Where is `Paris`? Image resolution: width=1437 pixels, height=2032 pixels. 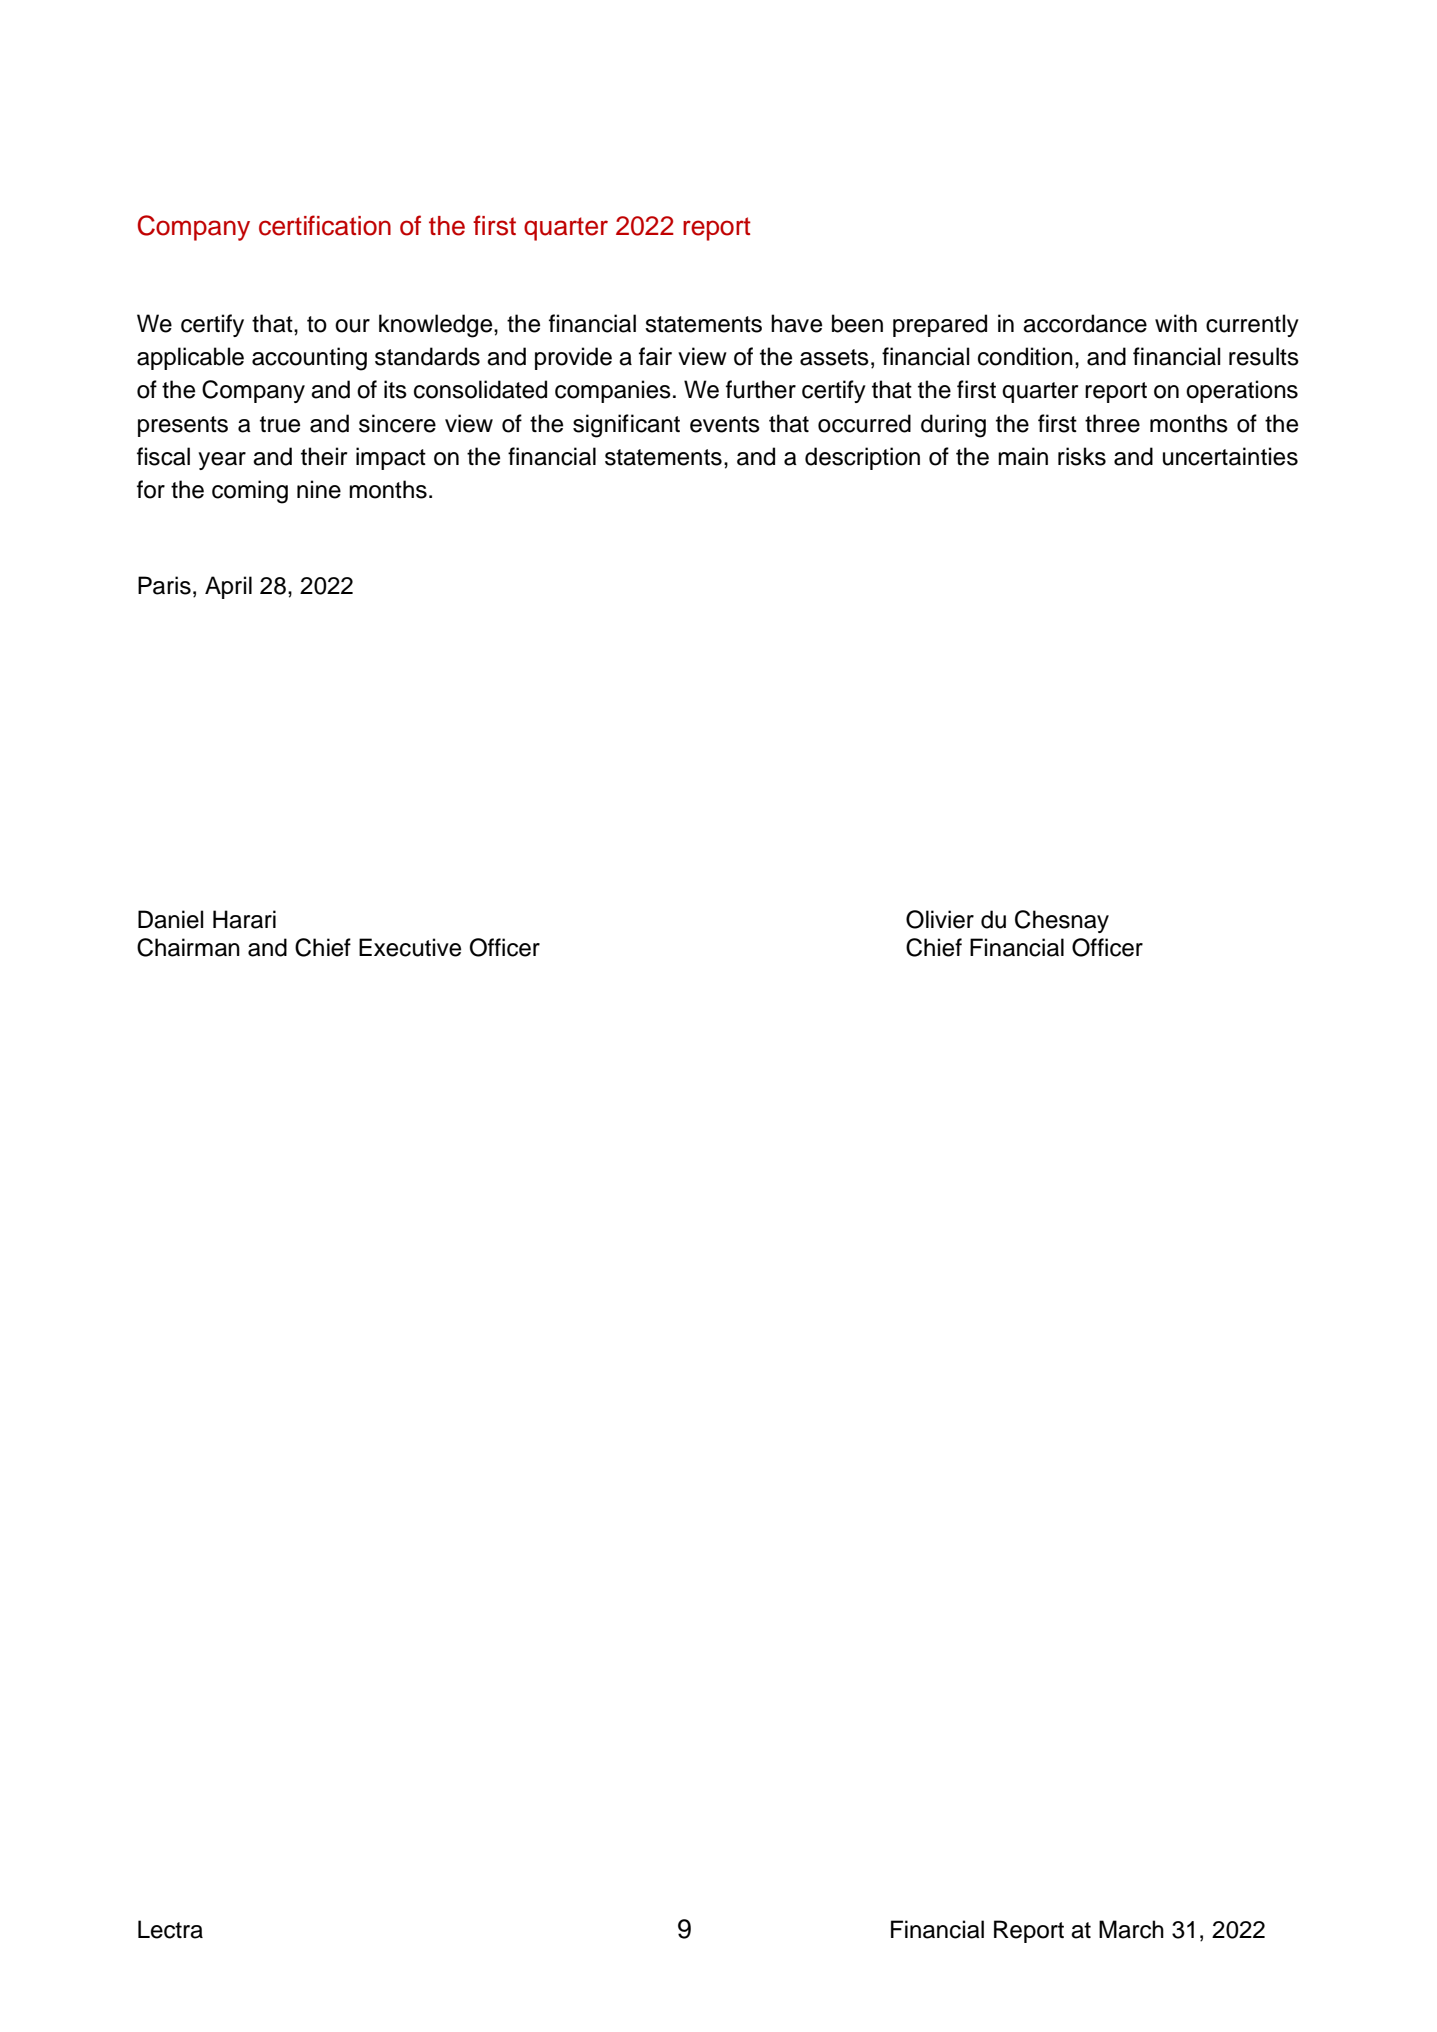 Paris is located at coordinates (164, 585).
